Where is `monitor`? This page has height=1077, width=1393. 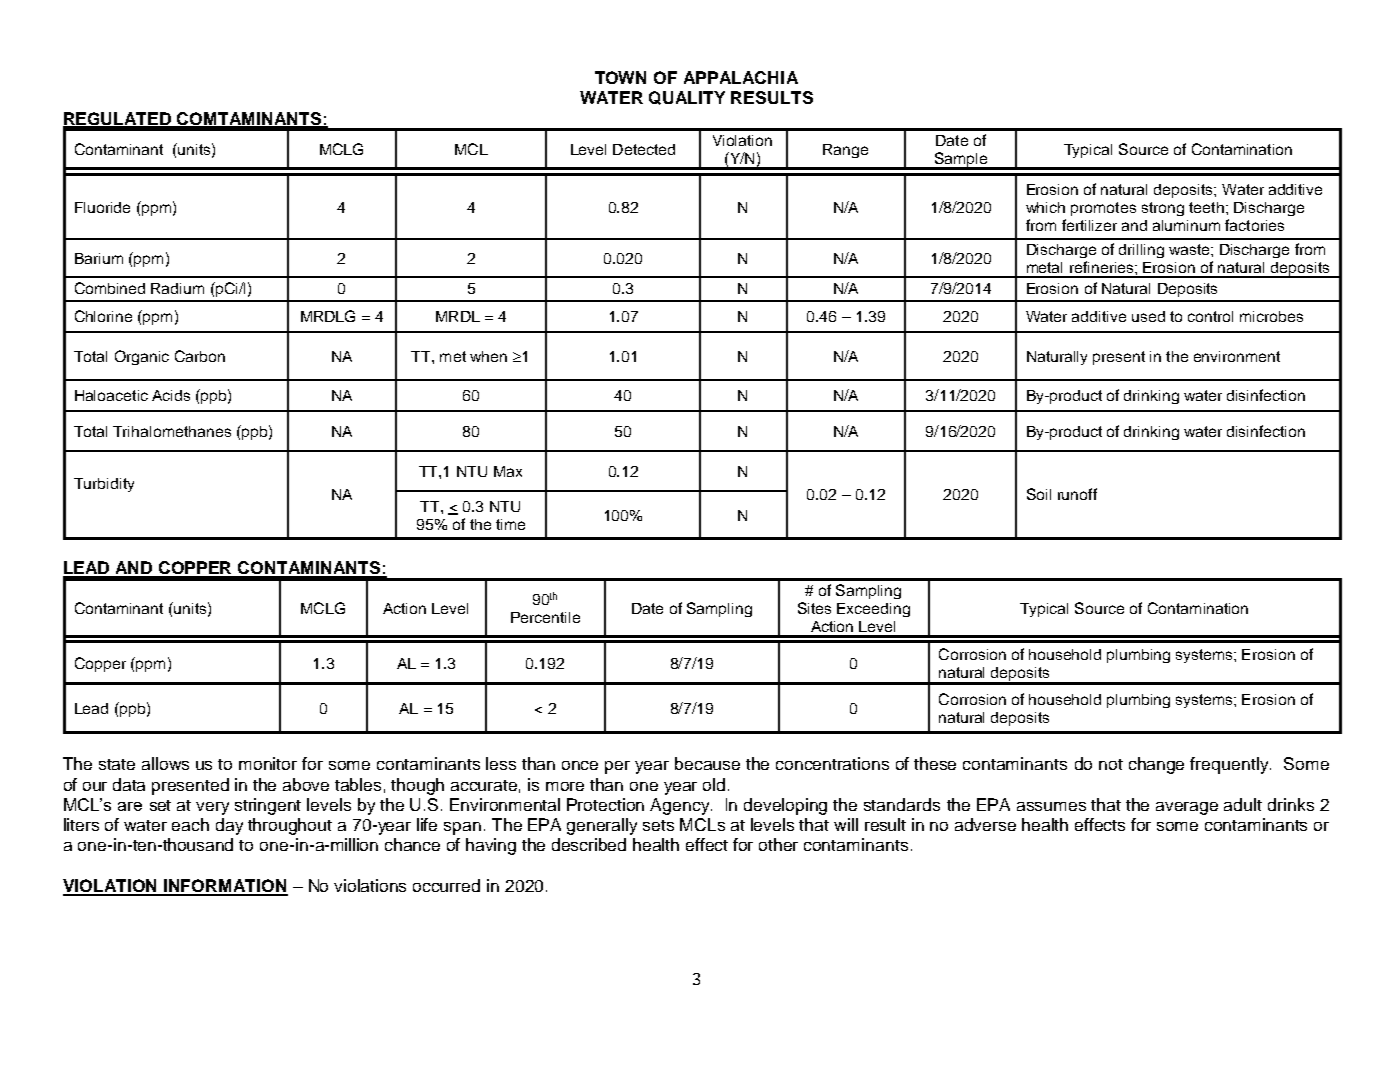 monitor is located at coordinates (268, 763).
